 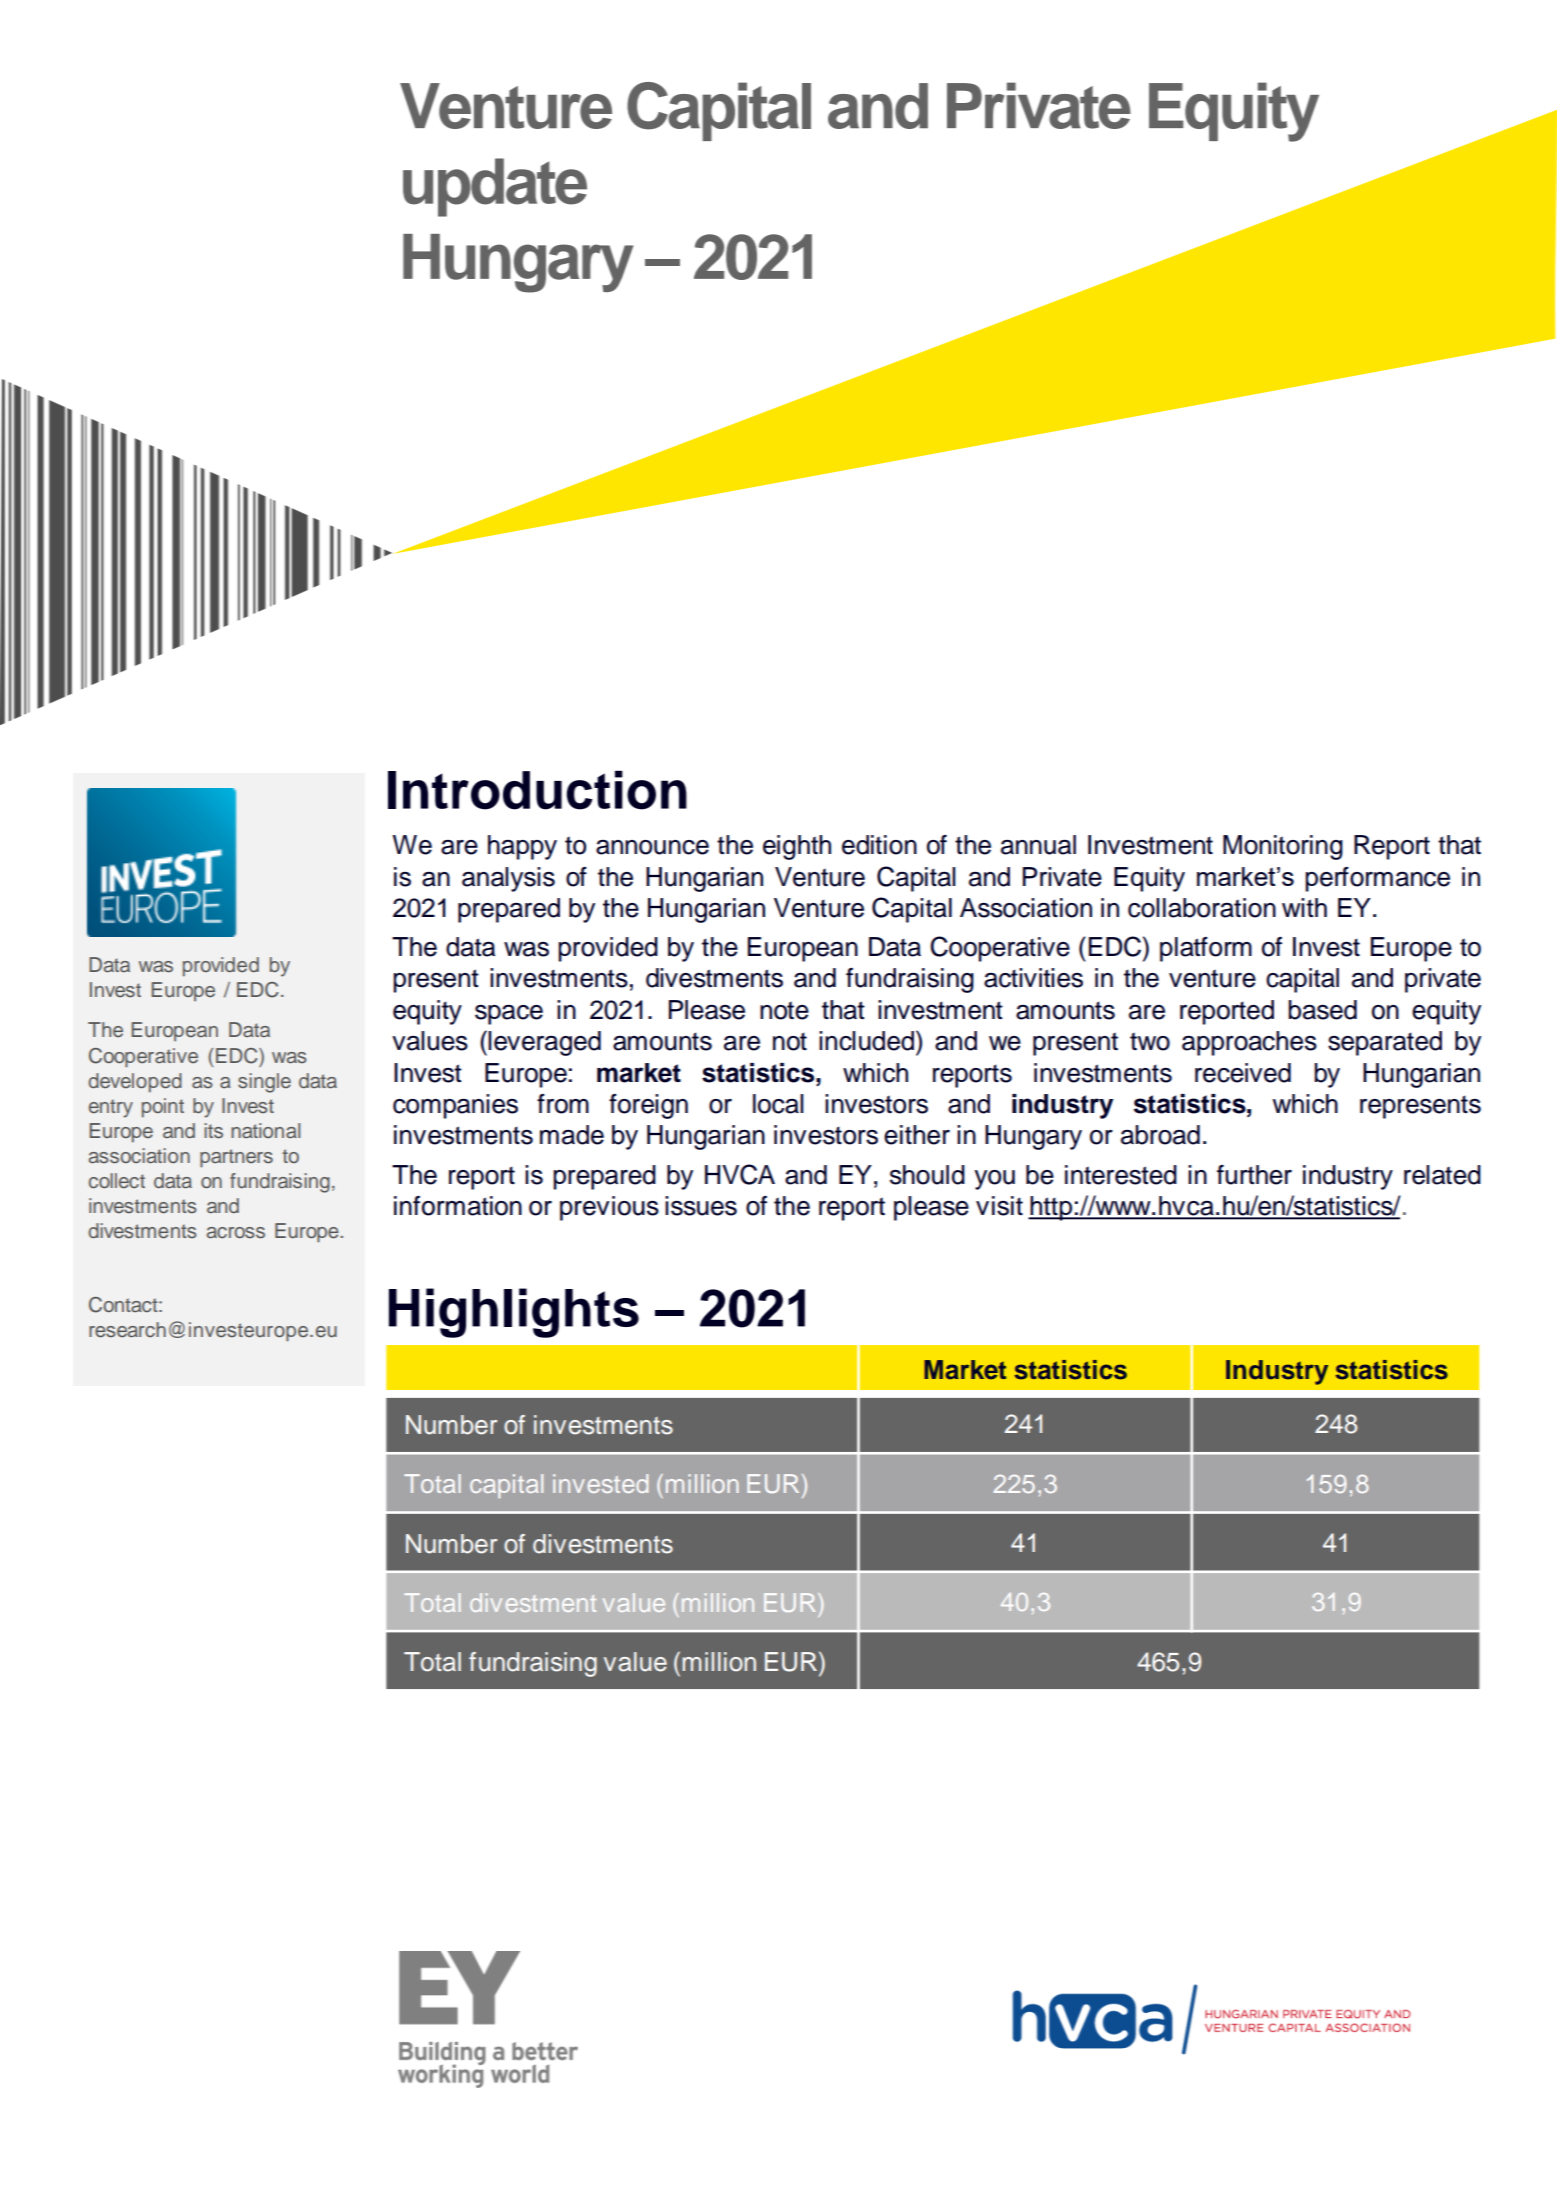 I want to click on Introduction, so click(x=537, y=790).
